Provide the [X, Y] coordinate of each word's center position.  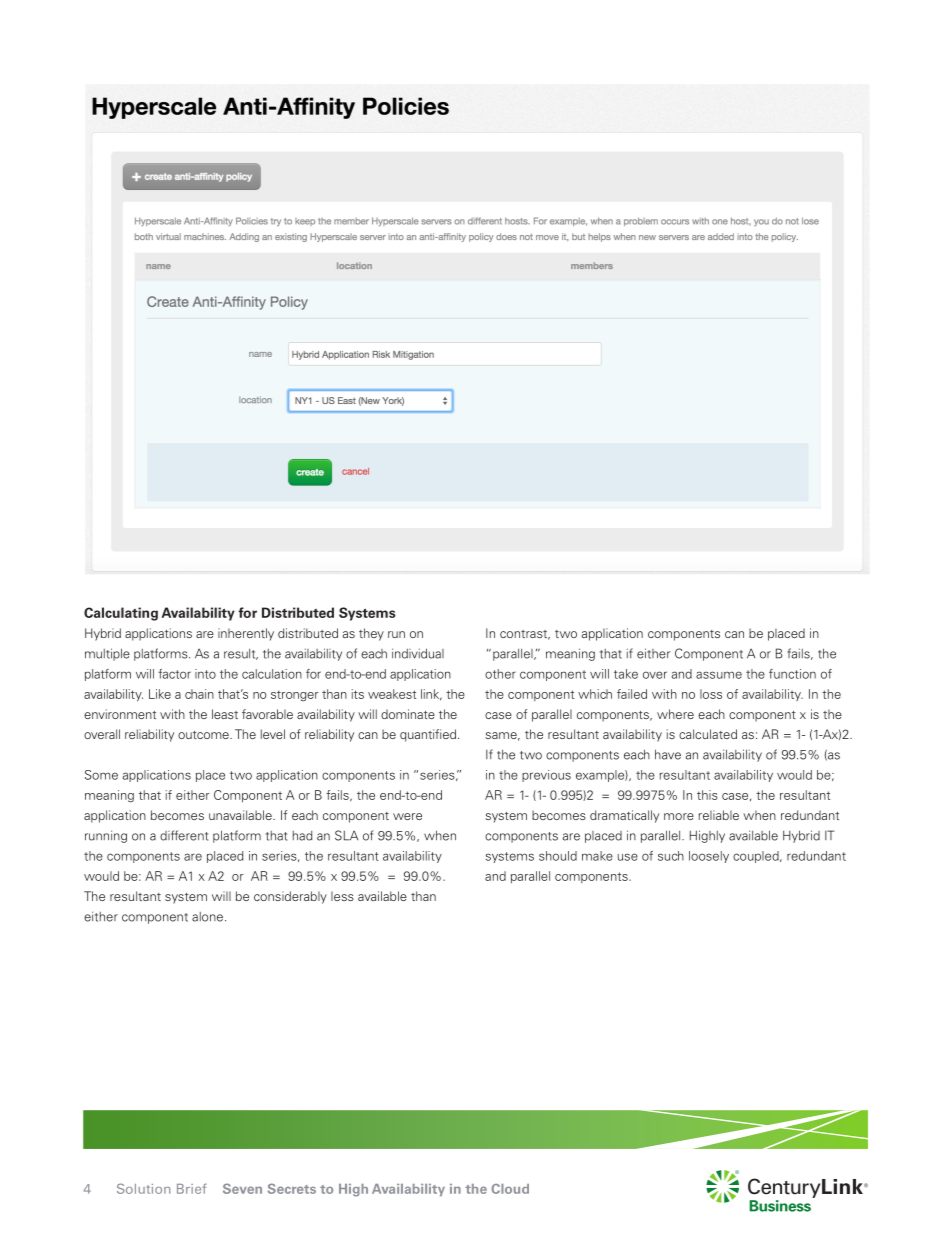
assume [719, 675]
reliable [719, 815]
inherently [246, 634]
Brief [192, 1188]
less [342, 896]
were [407, 816]
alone [207, 917]
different [184, 835]
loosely [709, 857]
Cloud [510, 1189]
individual [418, 653]
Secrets [292, 1188]
